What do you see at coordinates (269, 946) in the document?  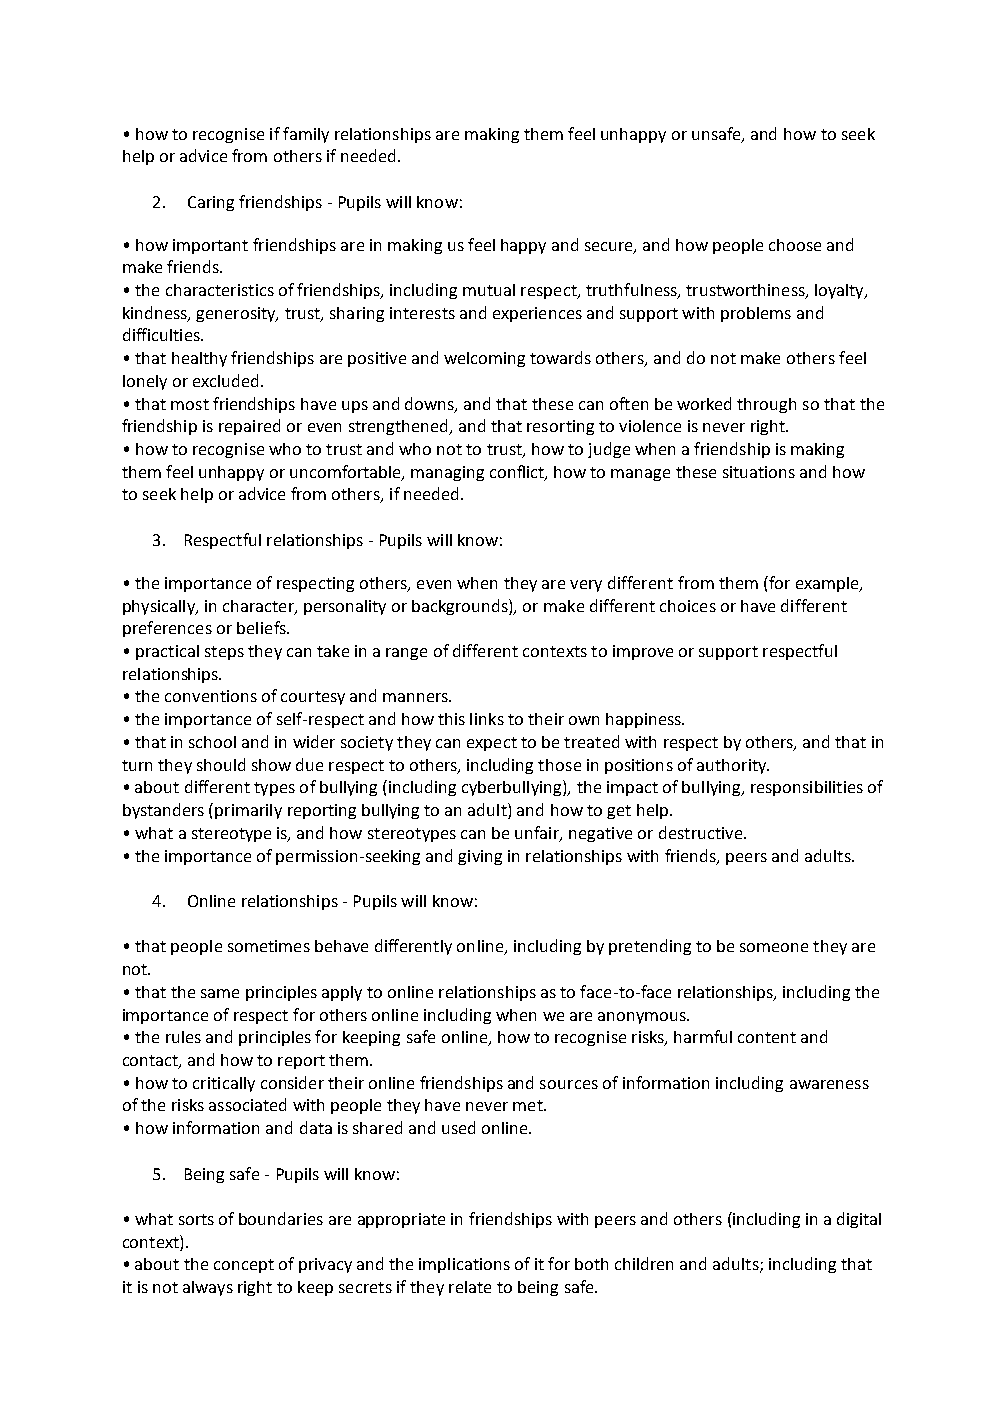 I see `sometimes` at bounding box center [269, 946].
